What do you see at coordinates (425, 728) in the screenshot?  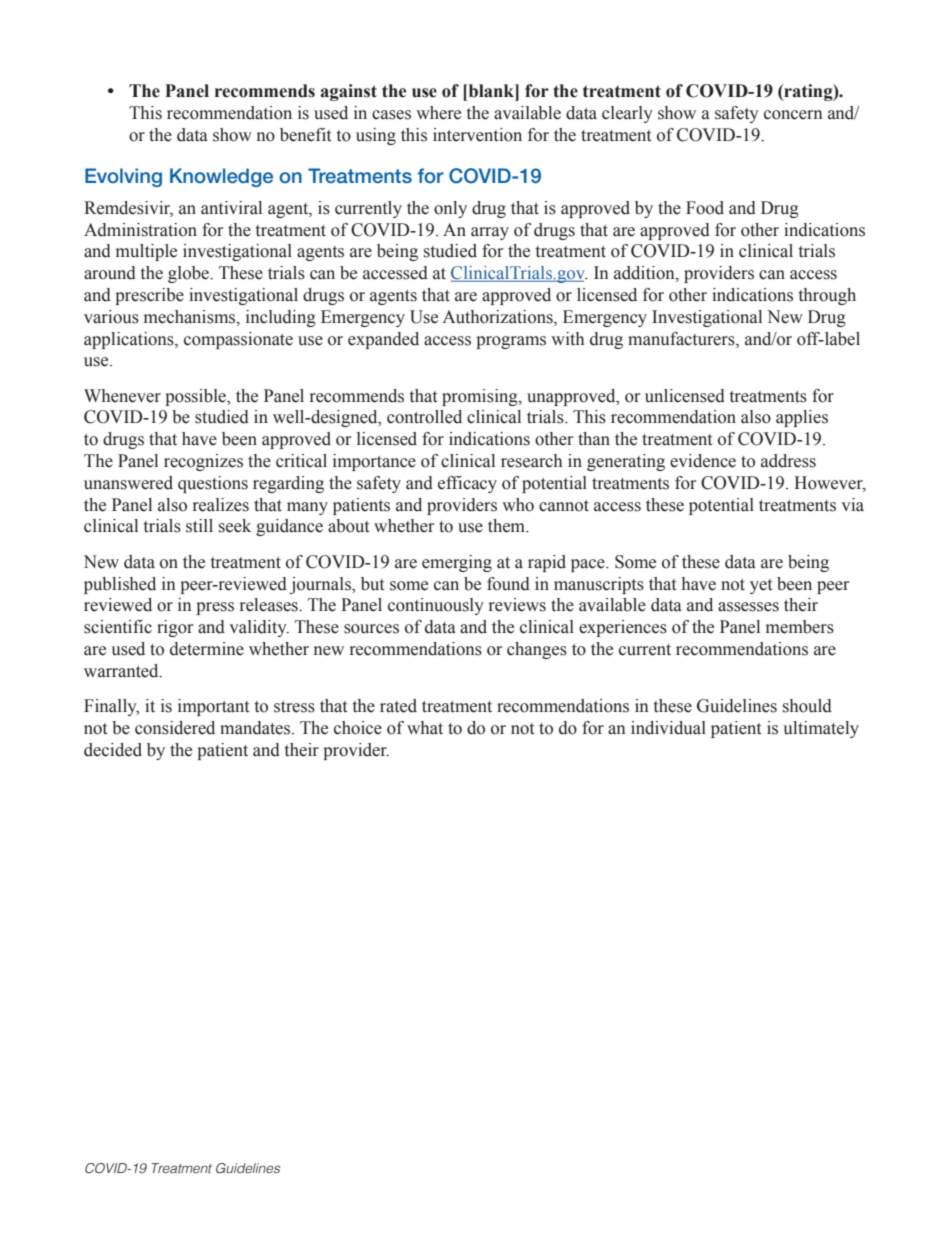 I see `what` at bounding box center [425, 728].
